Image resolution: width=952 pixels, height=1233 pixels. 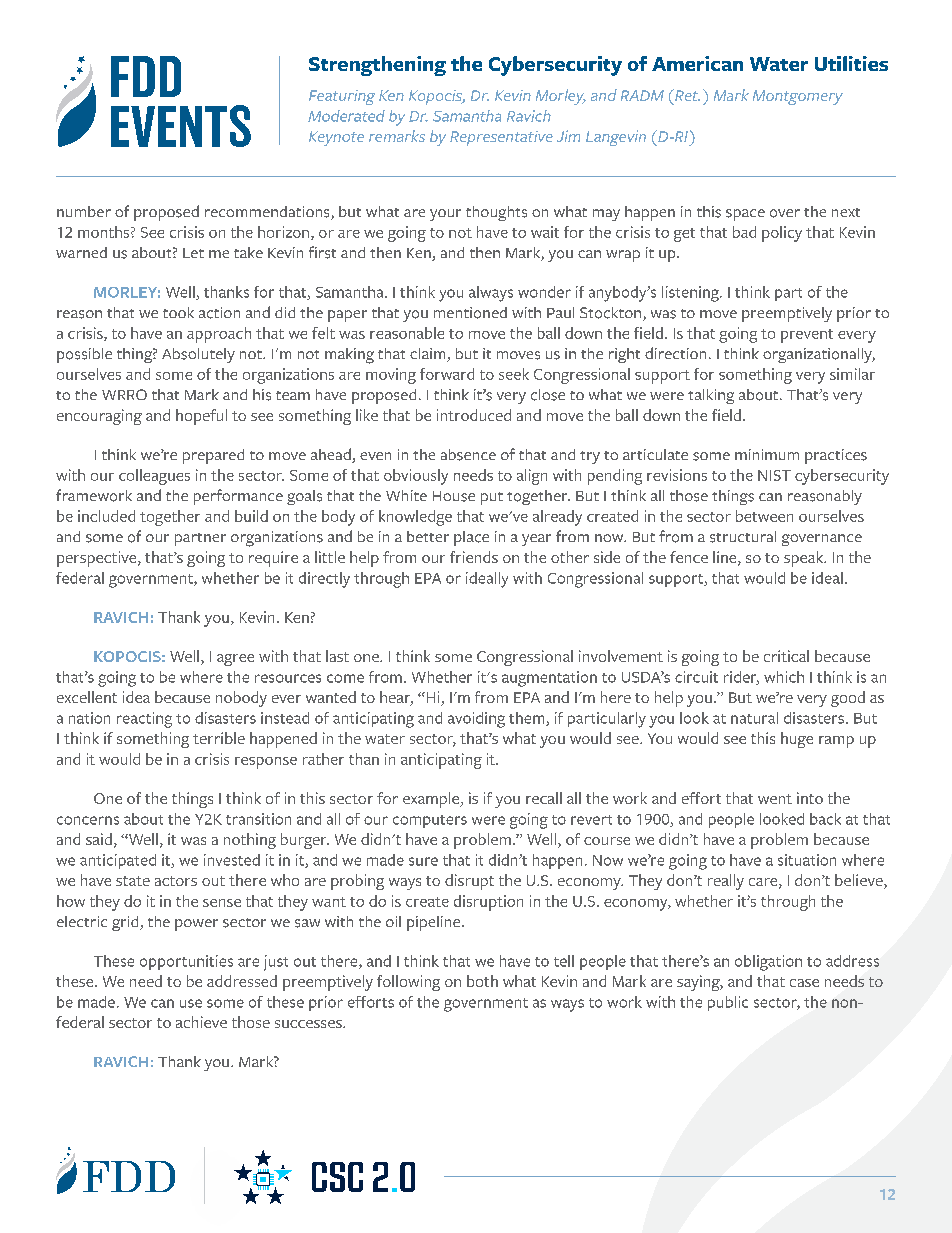 What do you see at coordinates (144, 720) in the page?
I see `reacting` at bounding box center [144, 720].
